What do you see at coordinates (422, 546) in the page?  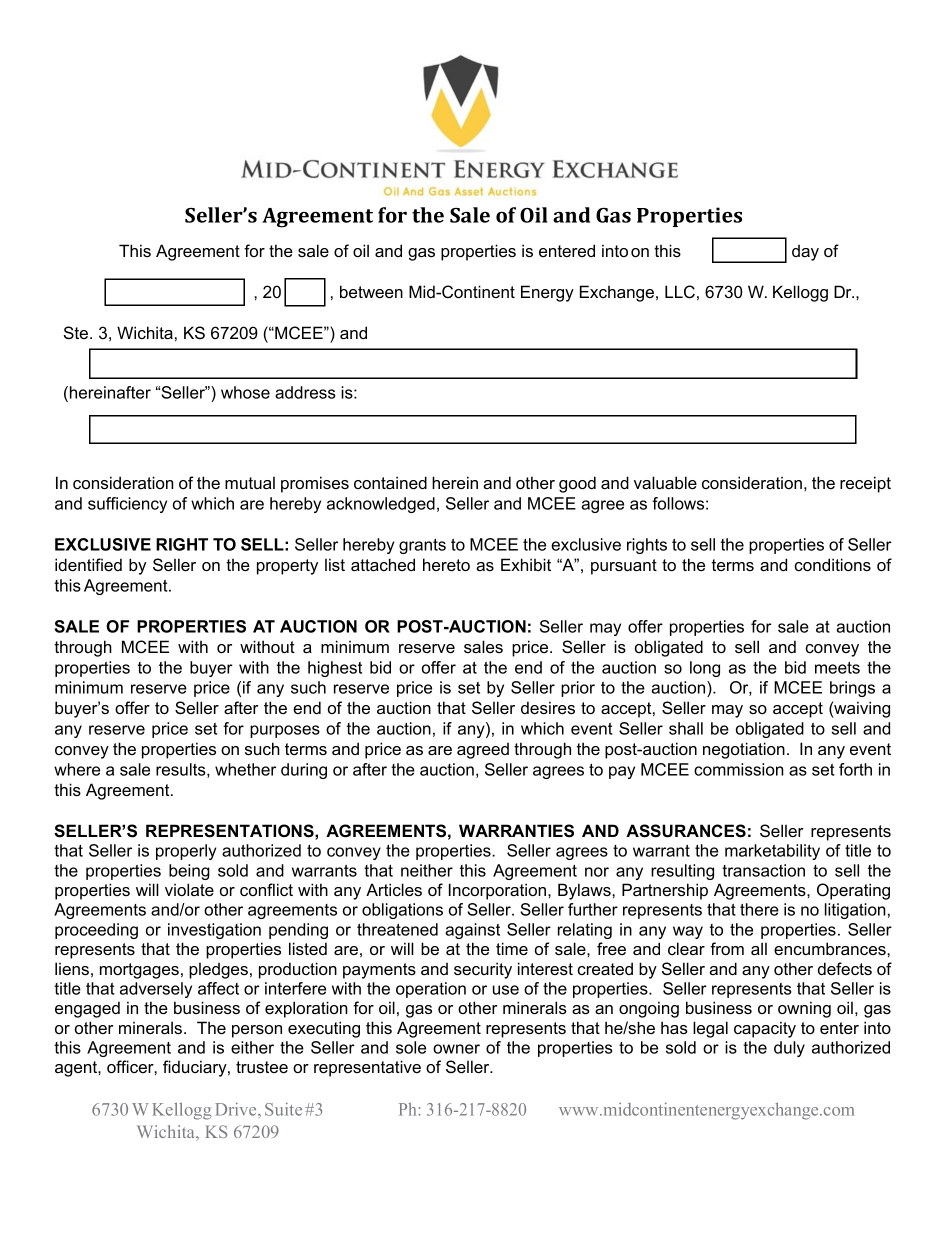 I see `grants` at bounding box center [422, 546].
